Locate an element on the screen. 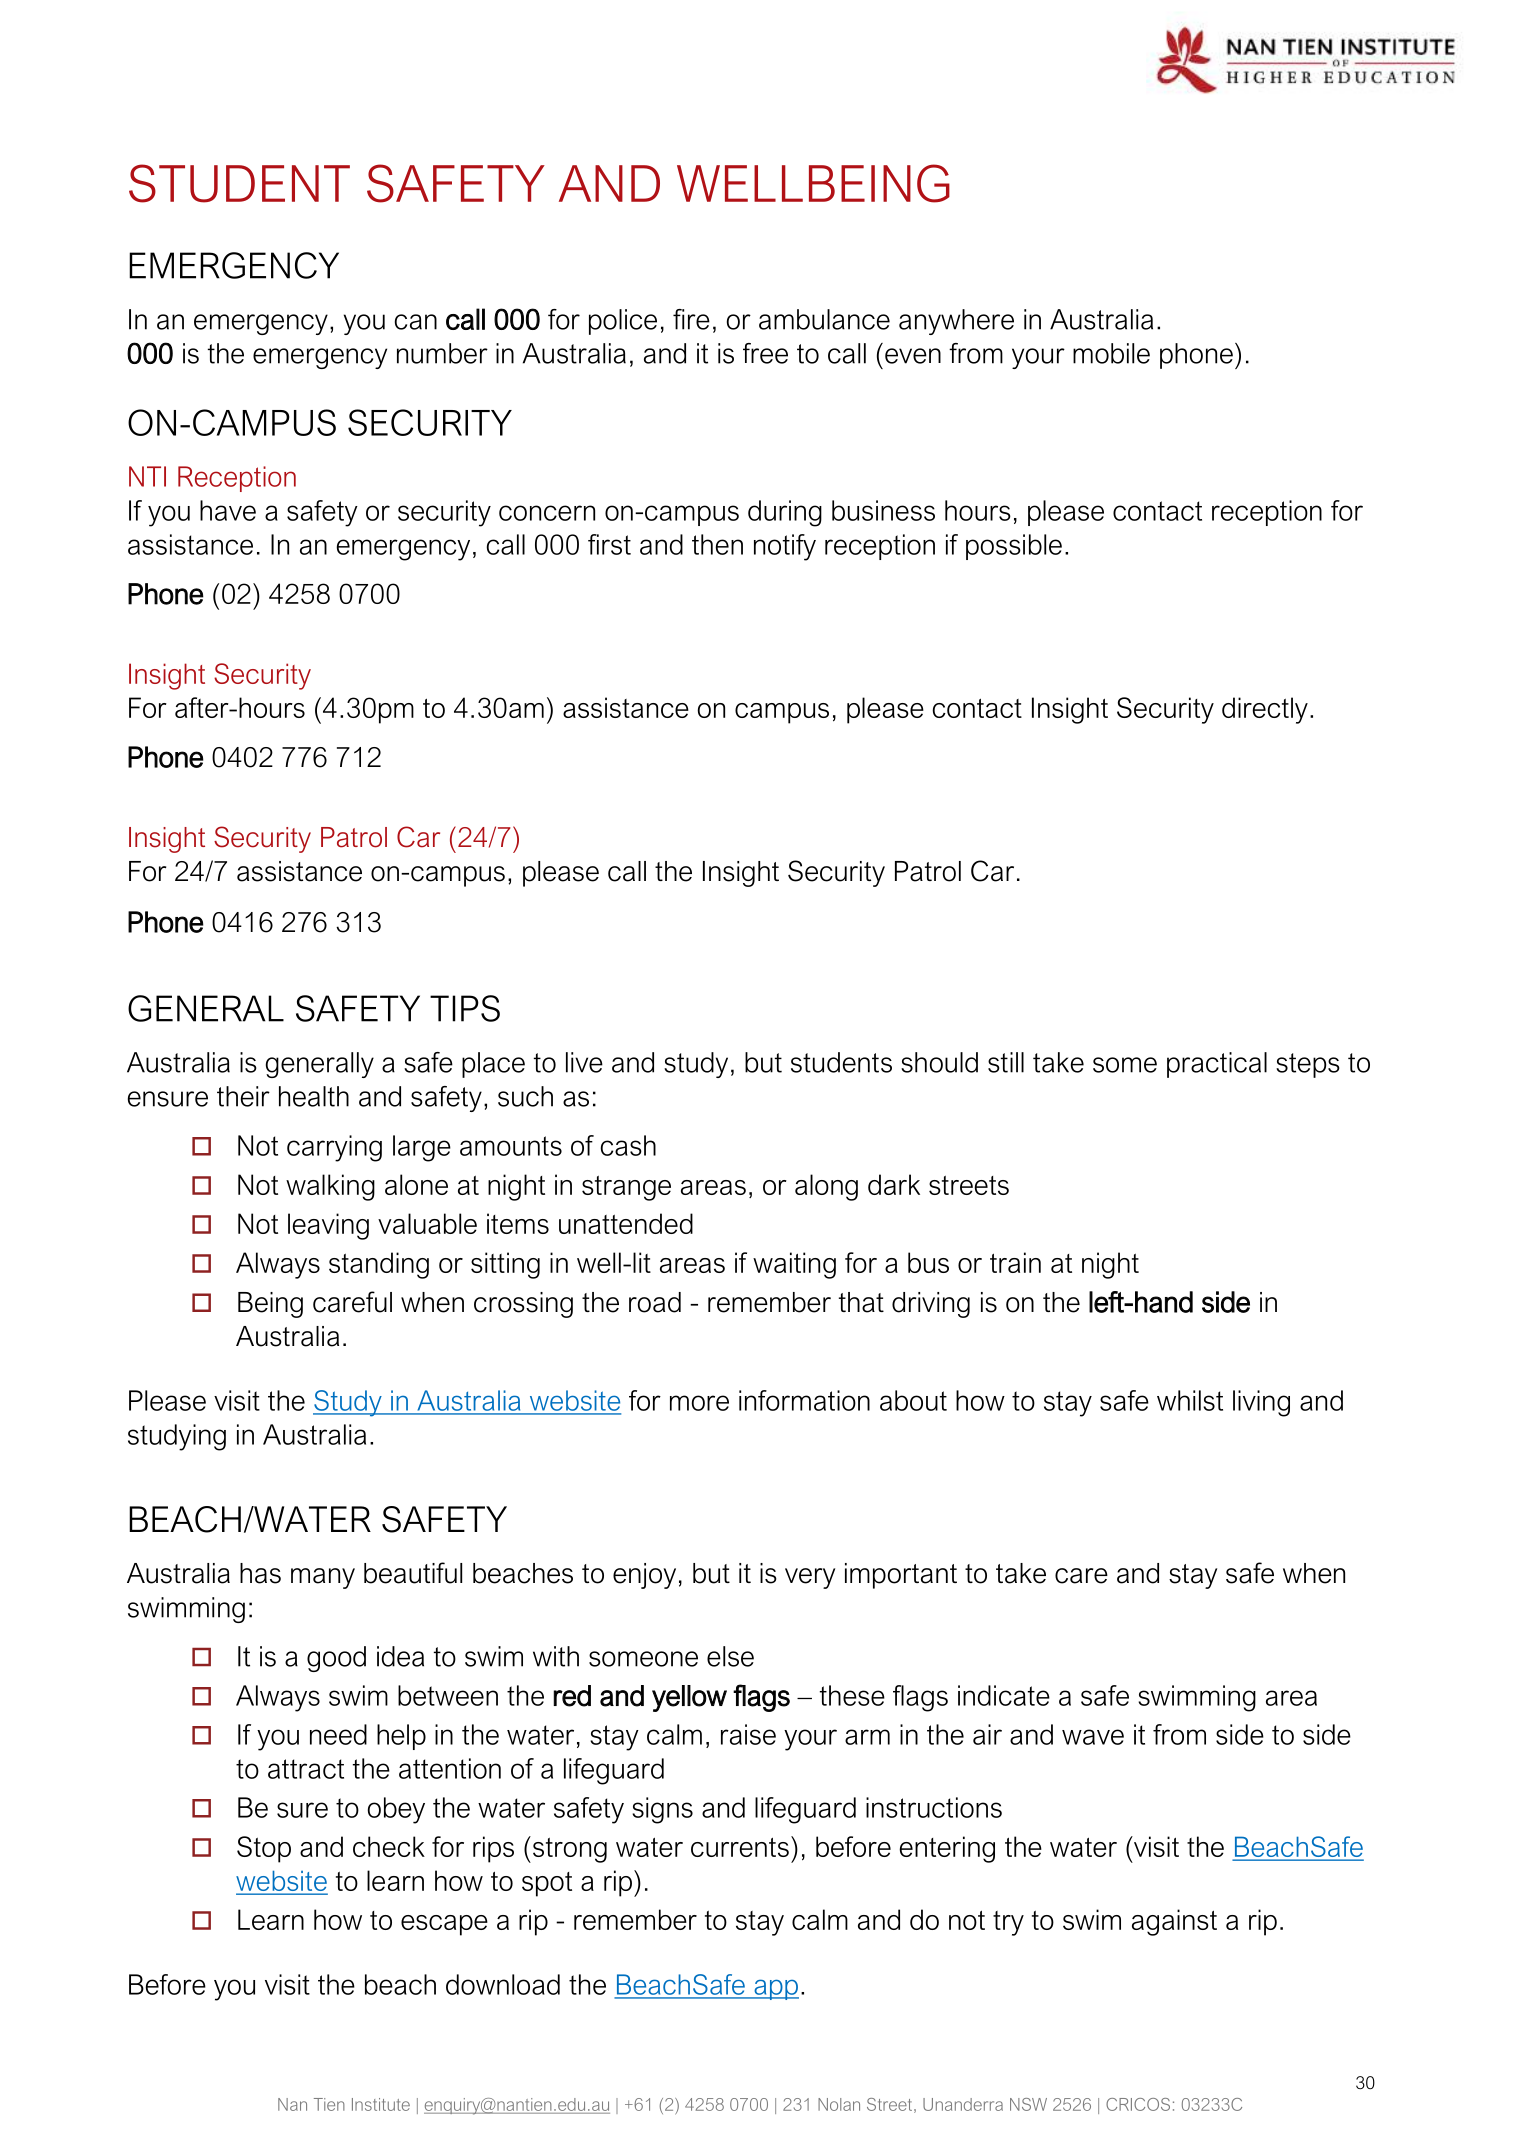 The height and width of the screenshot is (2151, 1520). Institute is located at coordinates (381, 2104).
